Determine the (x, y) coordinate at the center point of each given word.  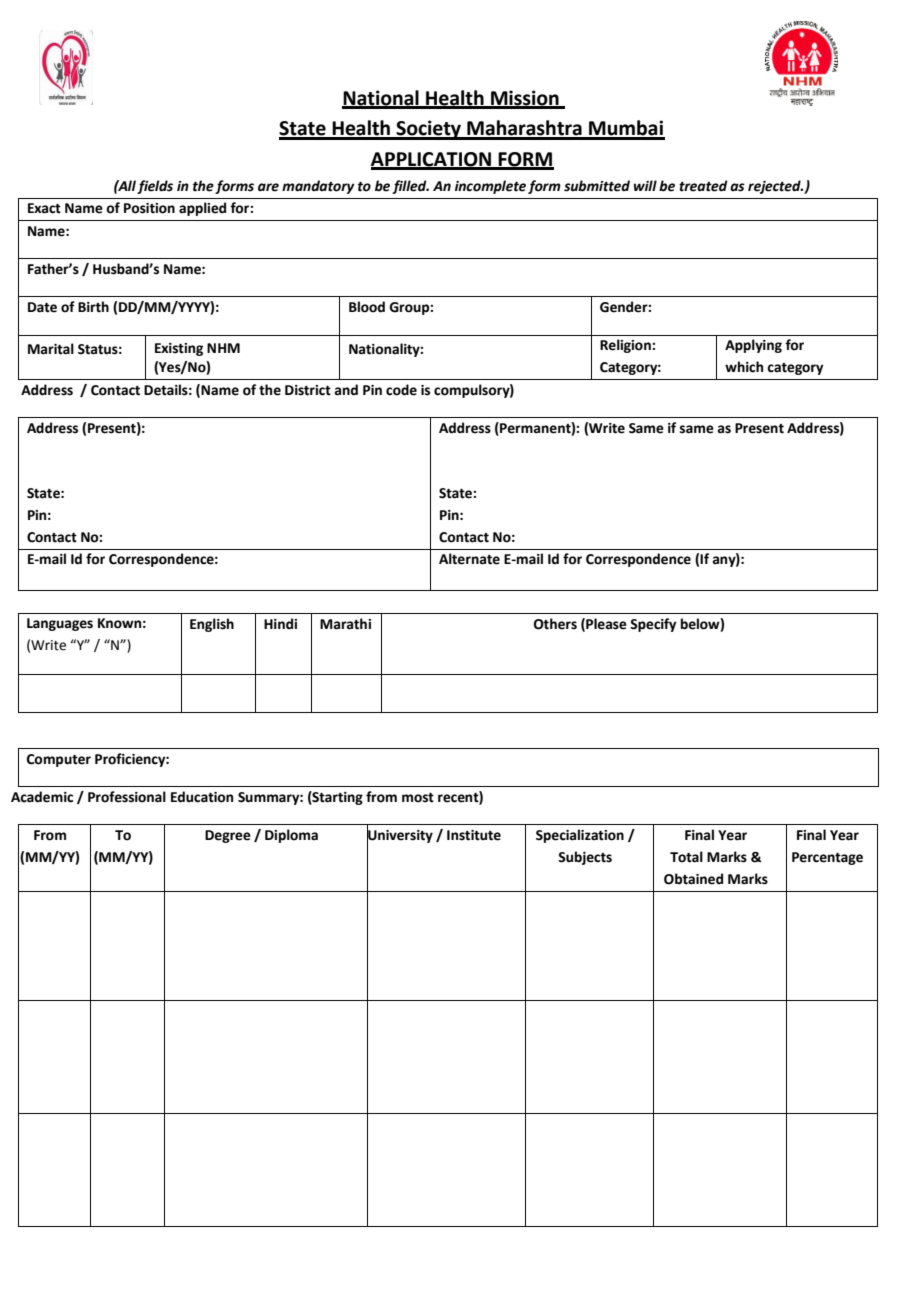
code (401, 390)
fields (155, 187)
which (744, 367)
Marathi (345, 624)
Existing (179, 349)
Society (429, 130)
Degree (228, 836)
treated (703, 186)
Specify (653, 625)
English (212, 625)
